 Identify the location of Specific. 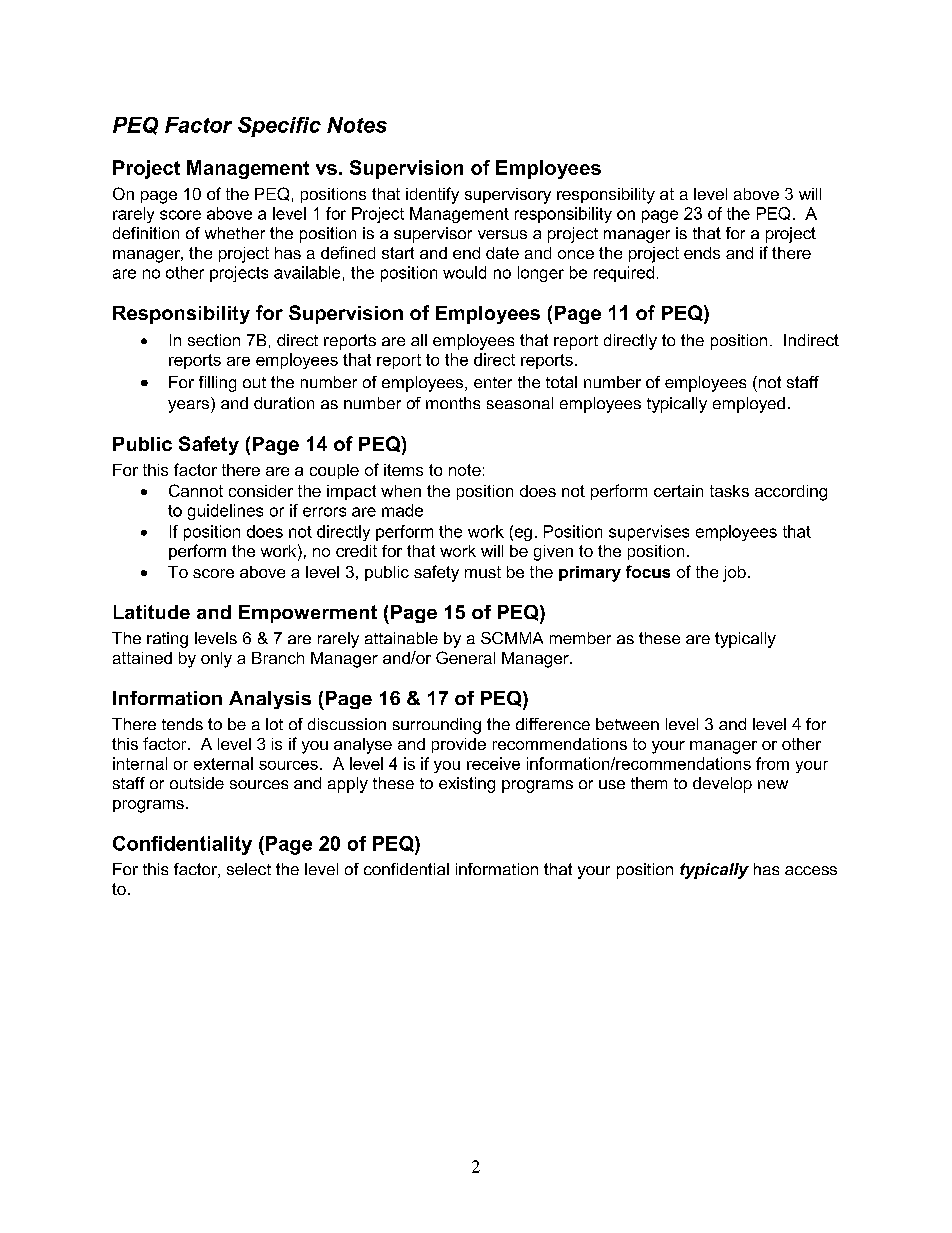
(279, 127).
